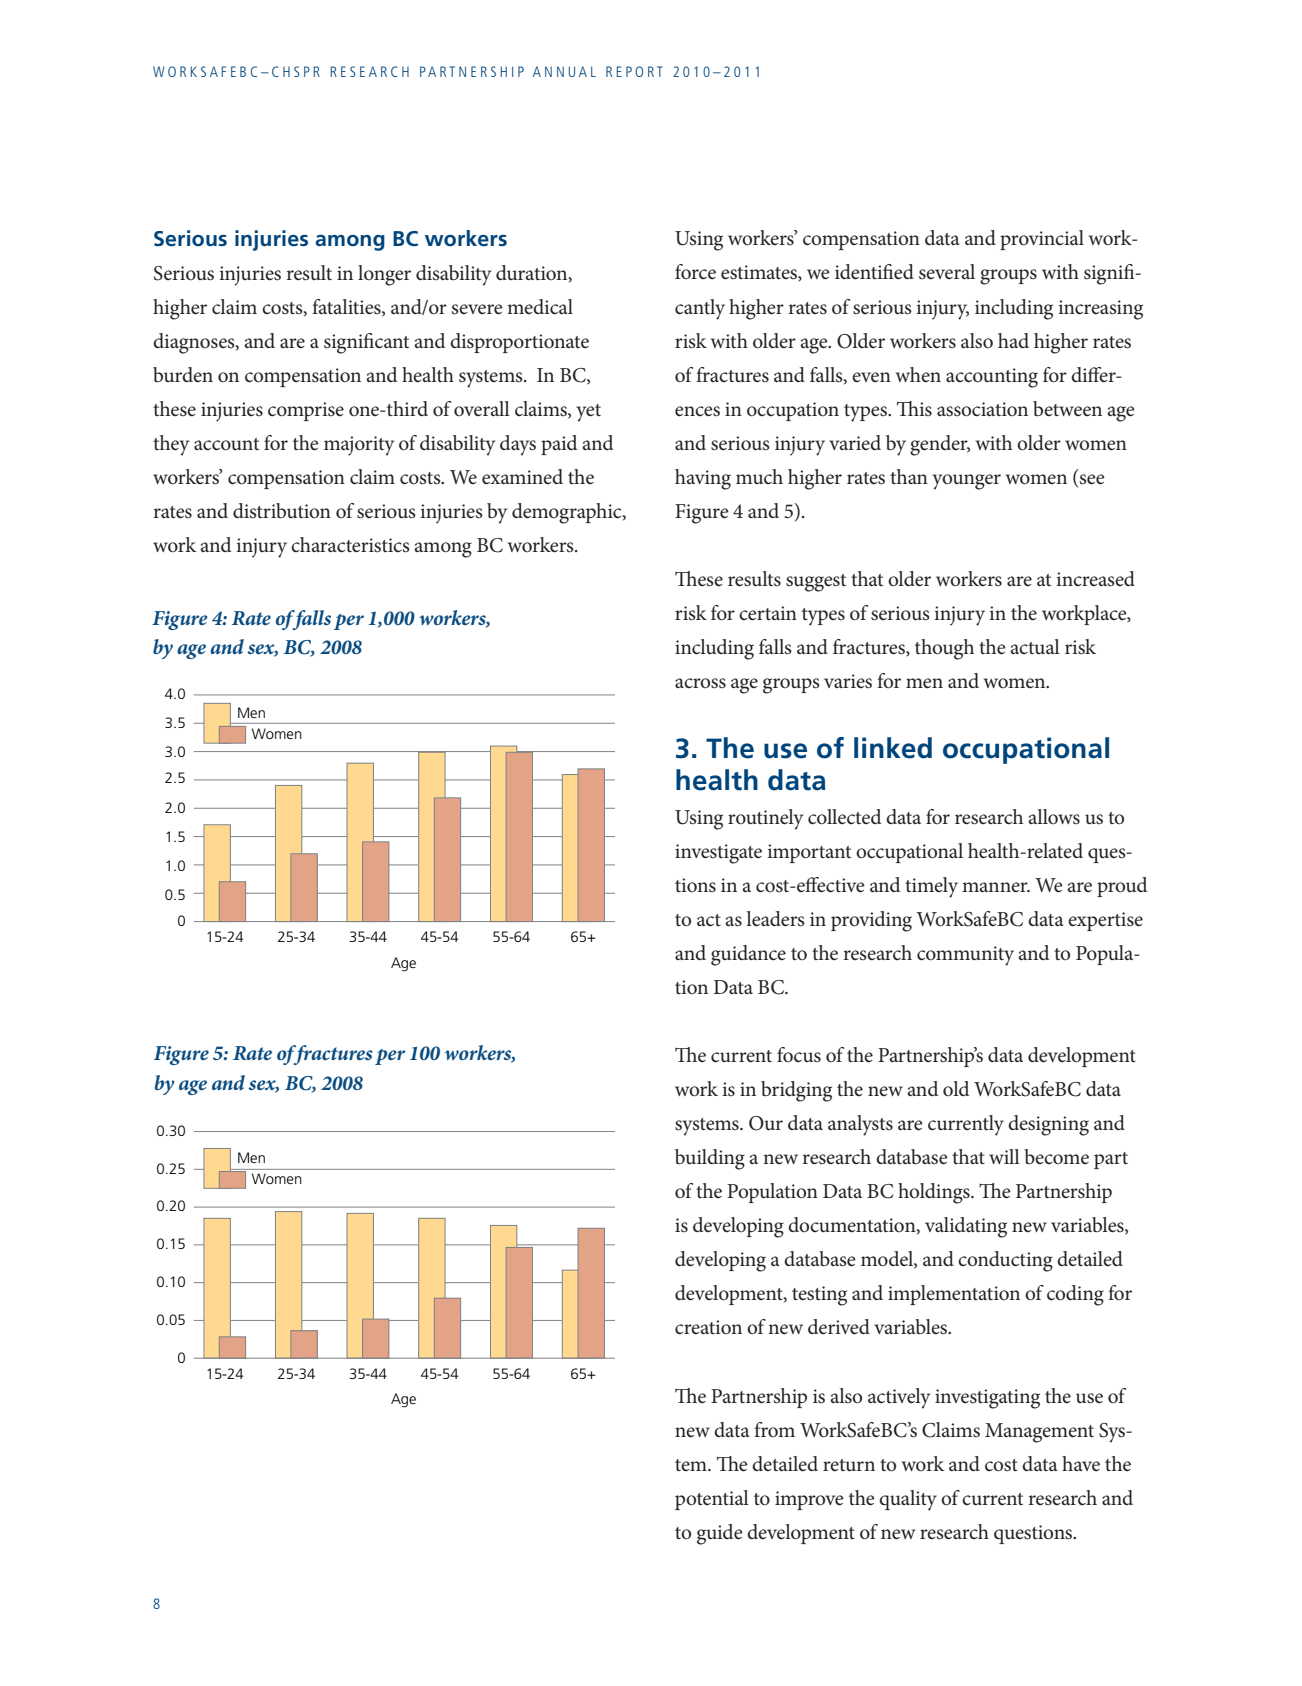 The height and width of the screenshot is (1686, 1302). Describe the element at coordinates (384, 275) in the screenshot. I see `longer` at that location.
